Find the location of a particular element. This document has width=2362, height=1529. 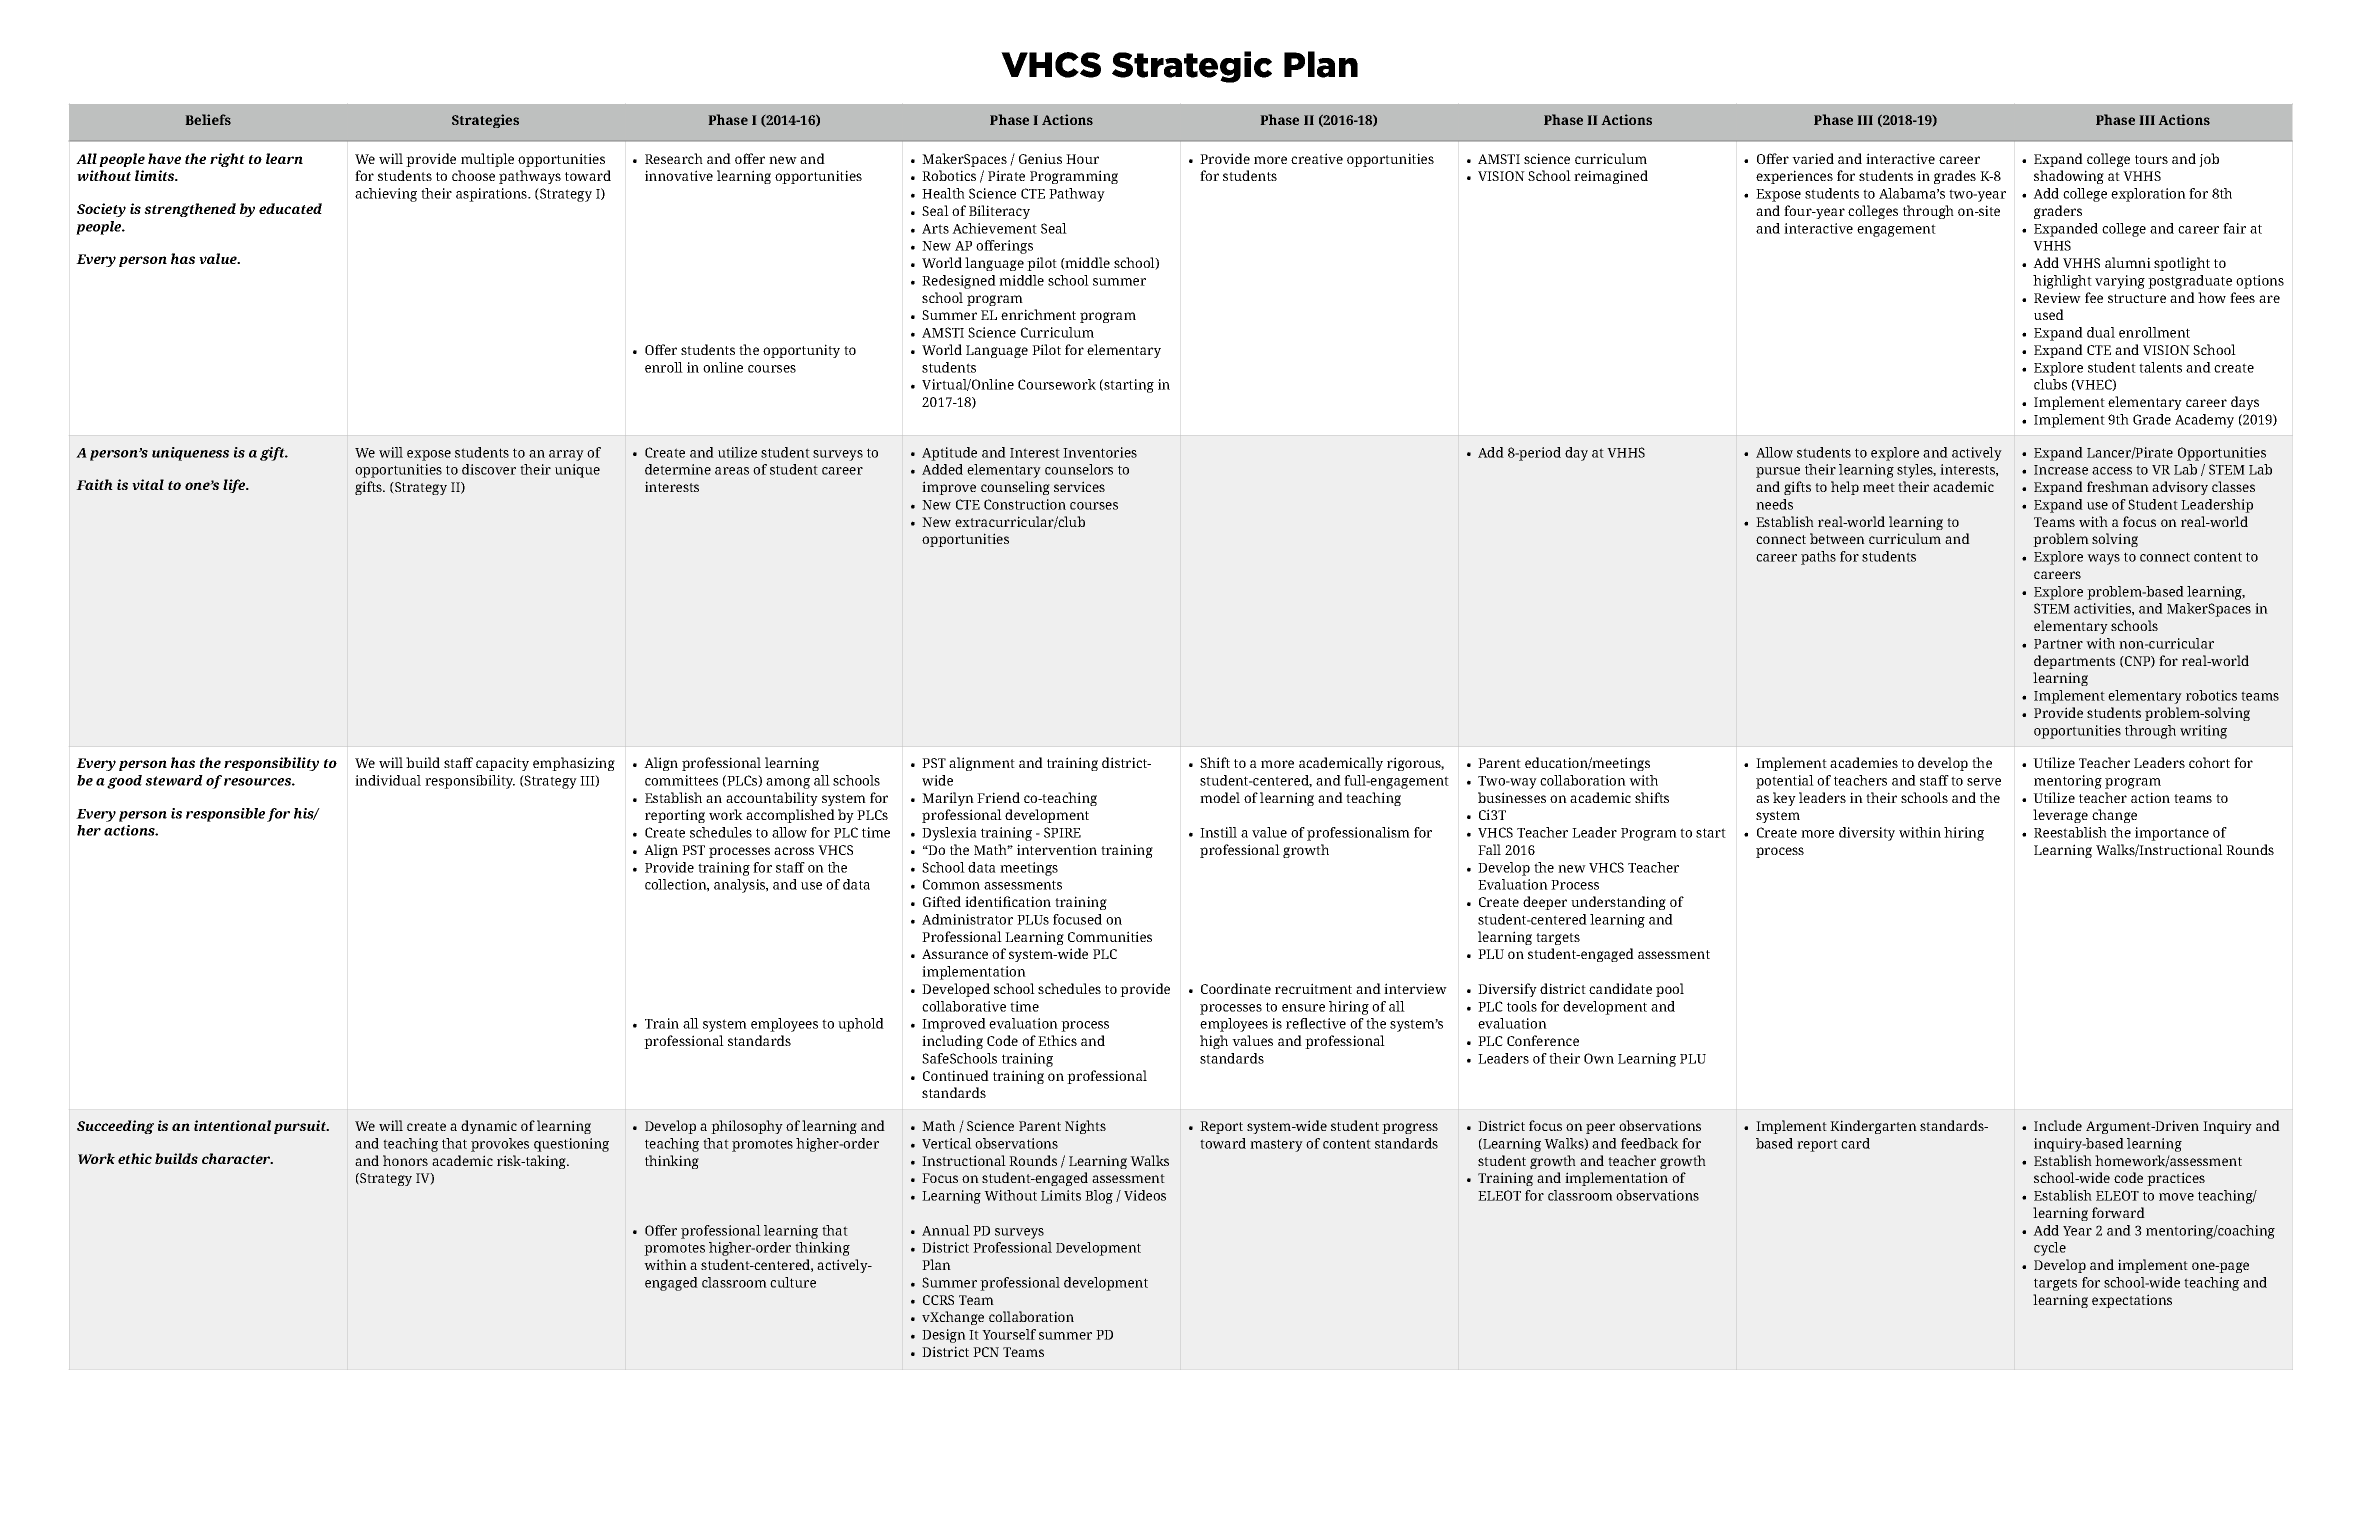

Construction is located at coordinates (1025, 504).
